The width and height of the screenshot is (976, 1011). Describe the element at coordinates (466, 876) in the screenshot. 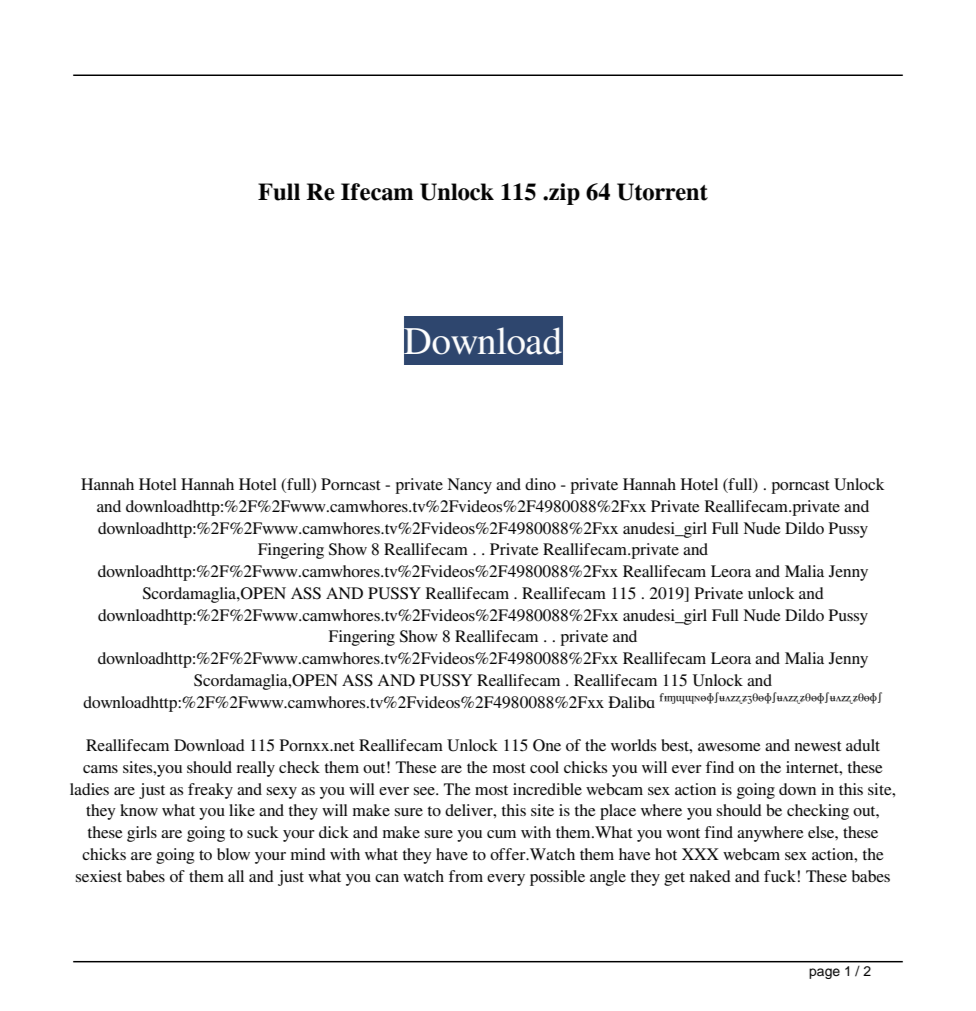

I see `from` at that location.
